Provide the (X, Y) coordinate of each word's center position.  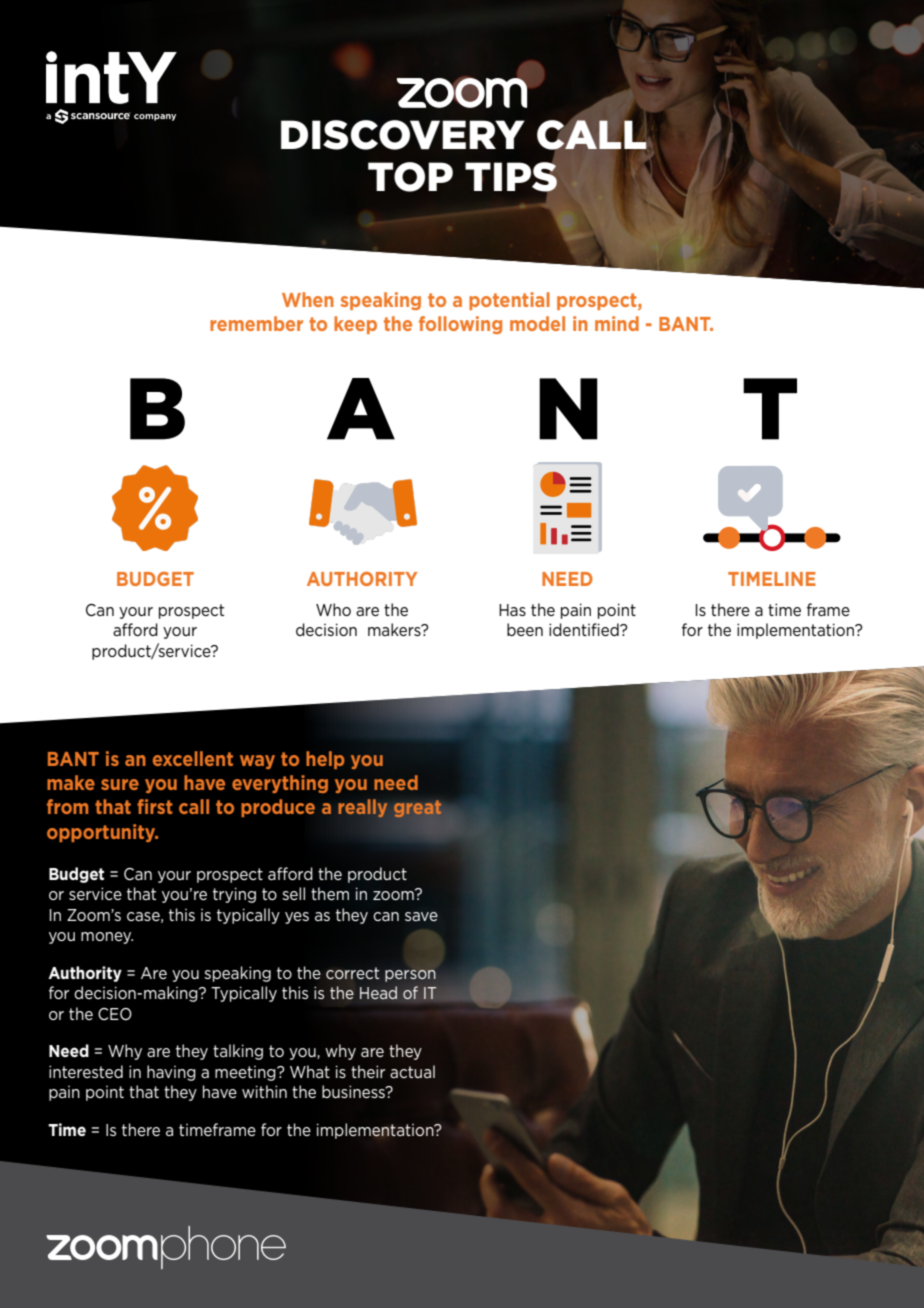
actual (412, 1071)
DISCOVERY (403, 135)
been (525, 629)
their (368, 1071)
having (171, 1073)
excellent (193, 758)
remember (256, 323)
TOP (410, 177)
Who (333, 609)
